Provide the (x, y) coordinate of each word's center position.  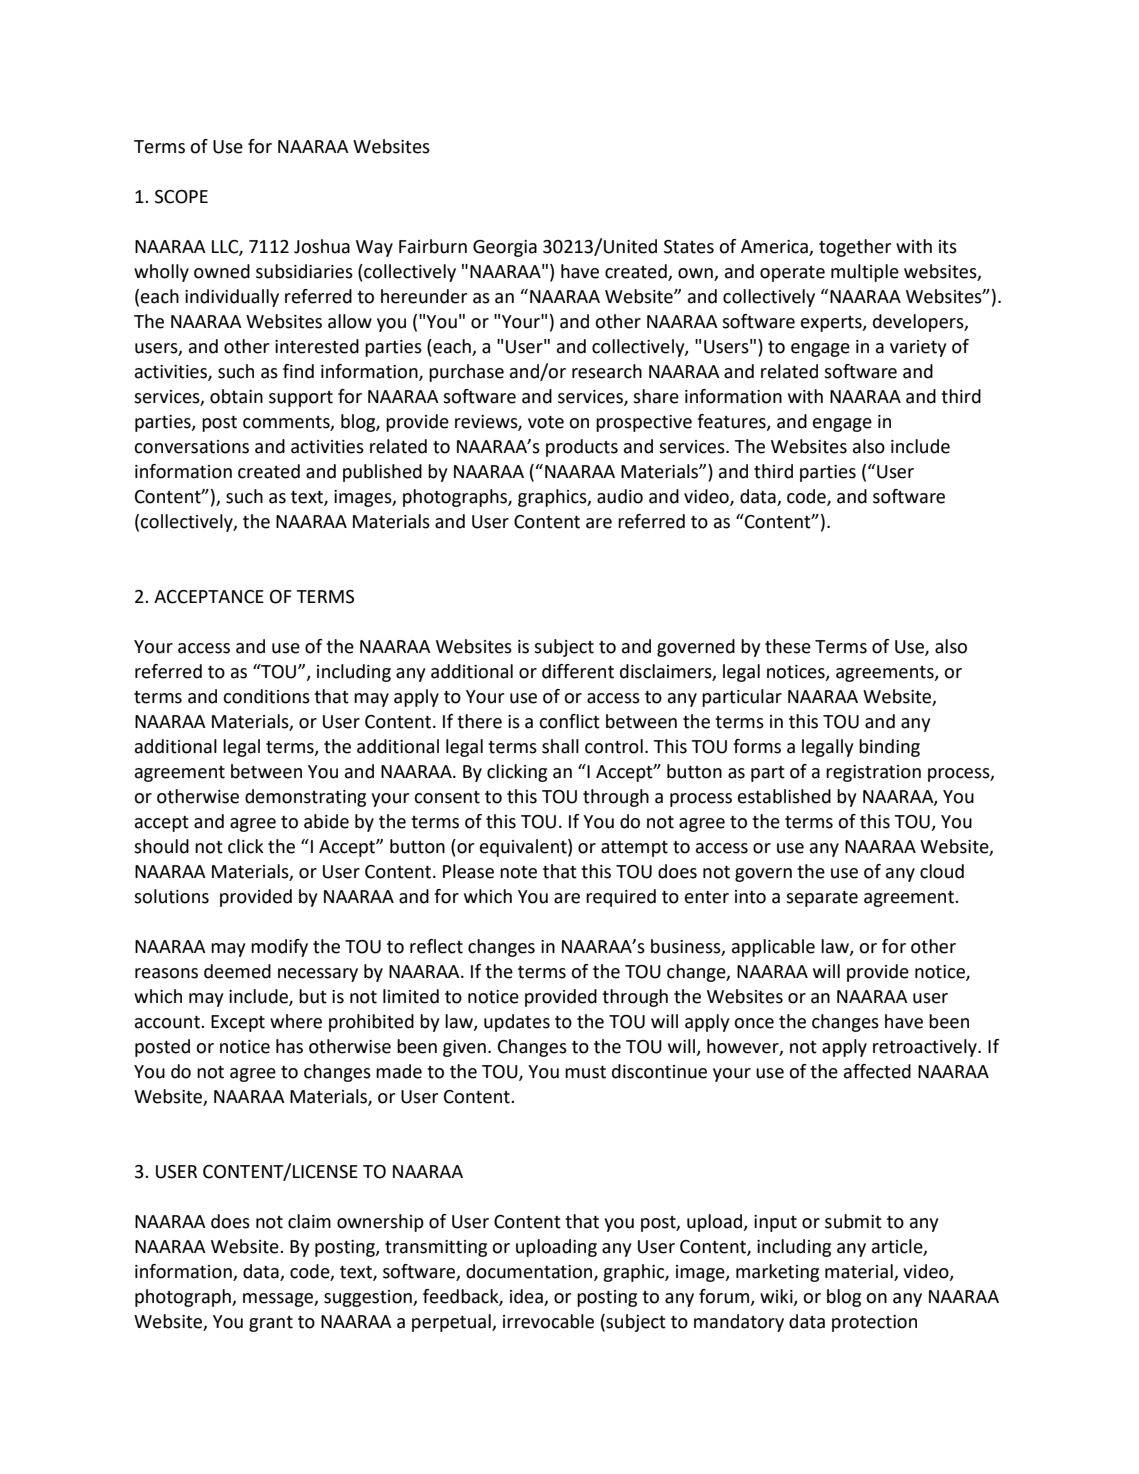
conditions (266, 696)
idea (527, 1297)
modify (279, 948)
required (621, 898)
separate (822, 899)
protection (874, 1323)
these (788, 646)
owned (222, 271)
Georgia (505, 248)
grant (271, 1324)
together (855, 248)
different (578, 671)
